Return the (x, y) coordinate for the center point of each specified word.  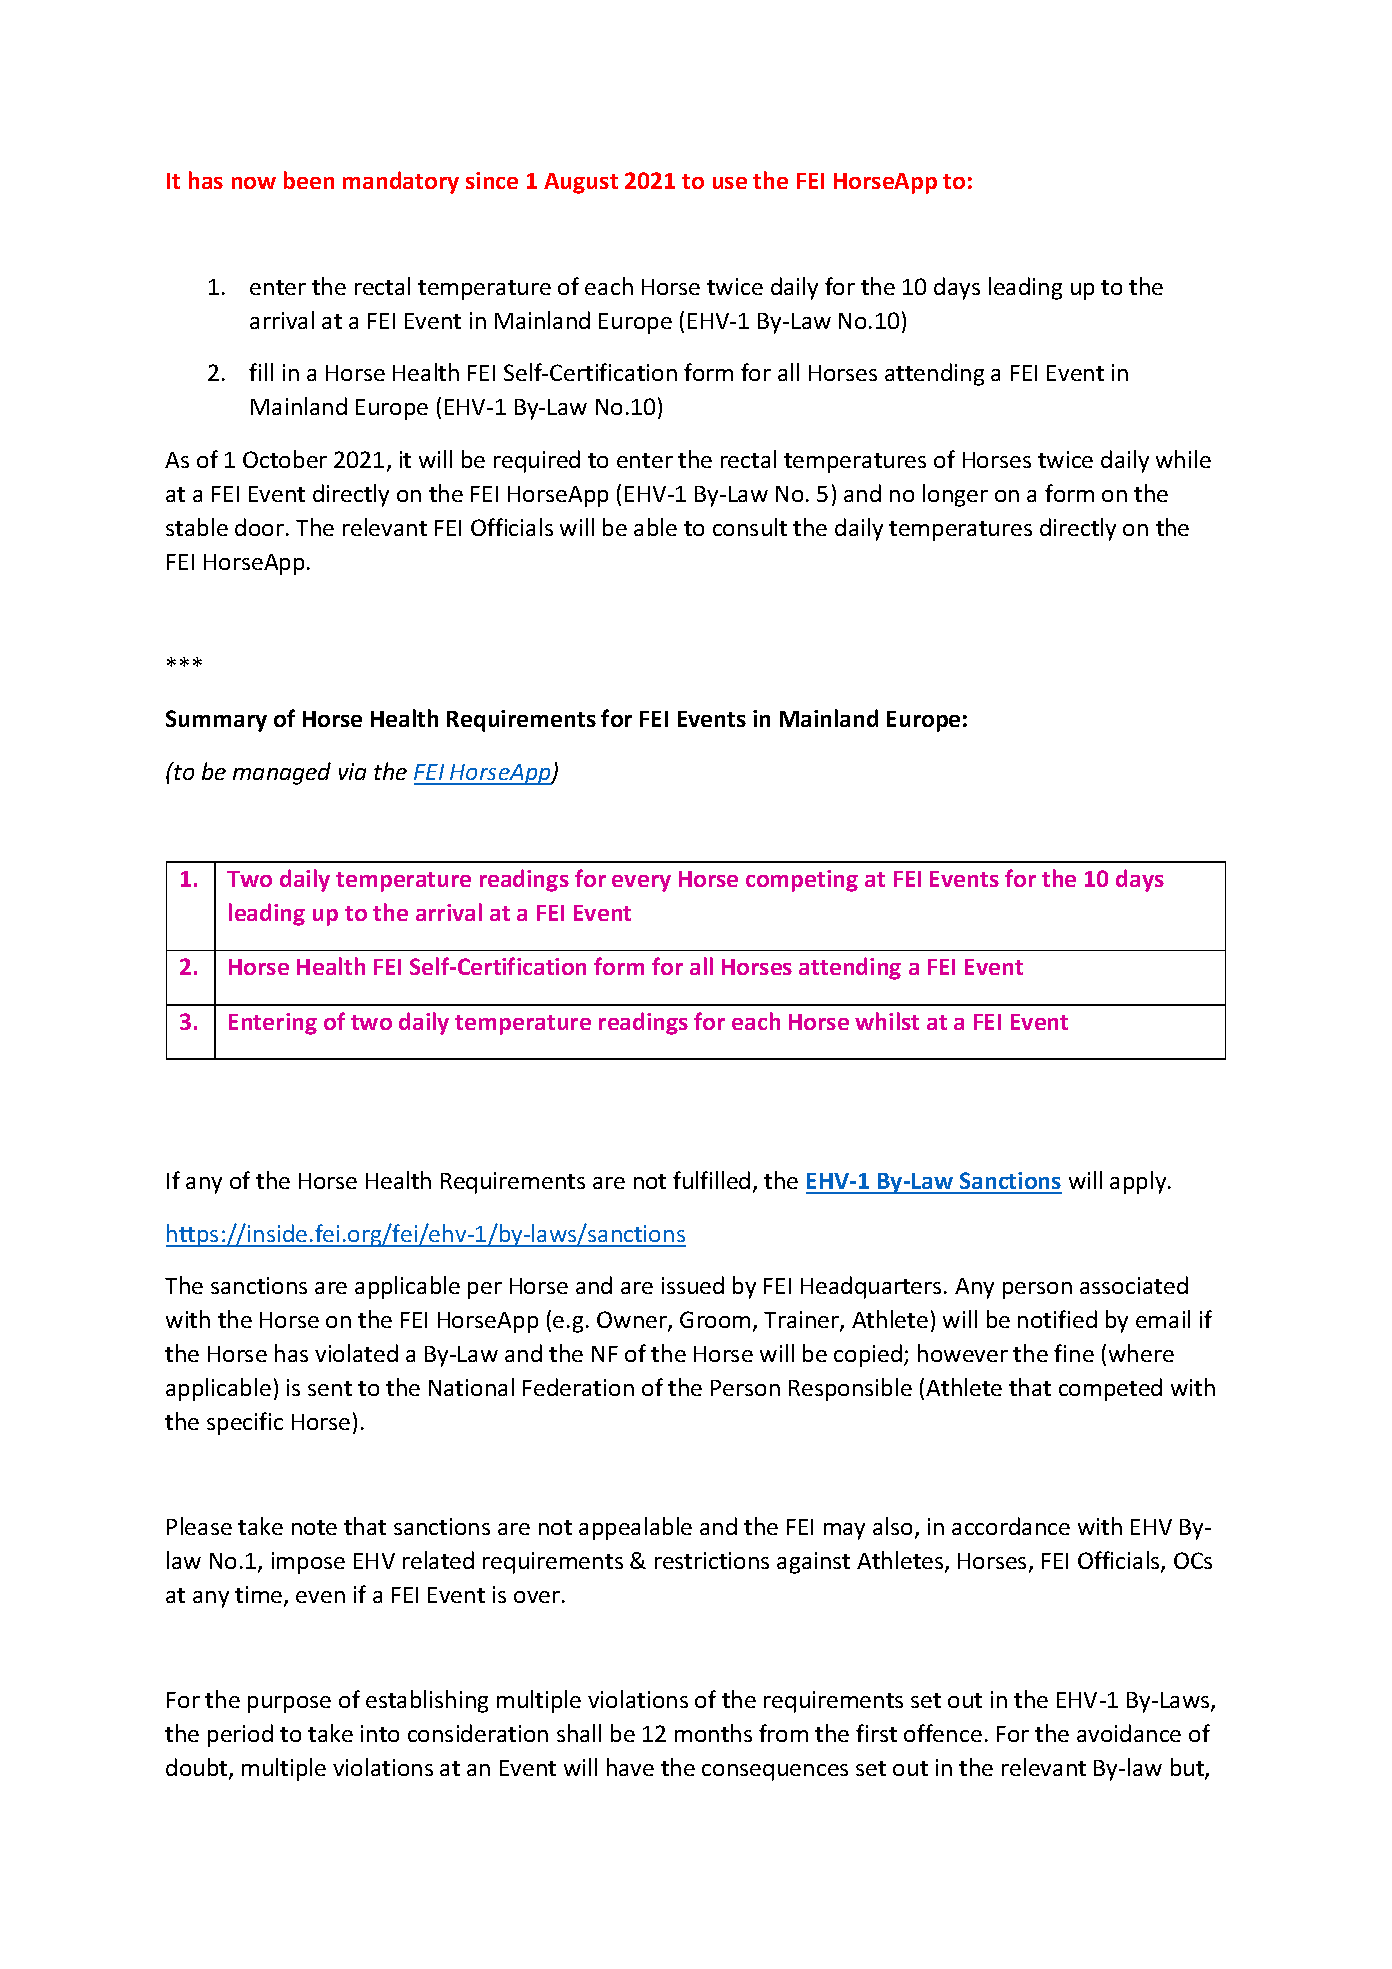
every (641, 883)
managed (282, 773)
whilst (887, 1021)
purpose (289, 1704)
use (730, 183)
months (713, 1733)
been (309, 180)
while (1183, 459)
